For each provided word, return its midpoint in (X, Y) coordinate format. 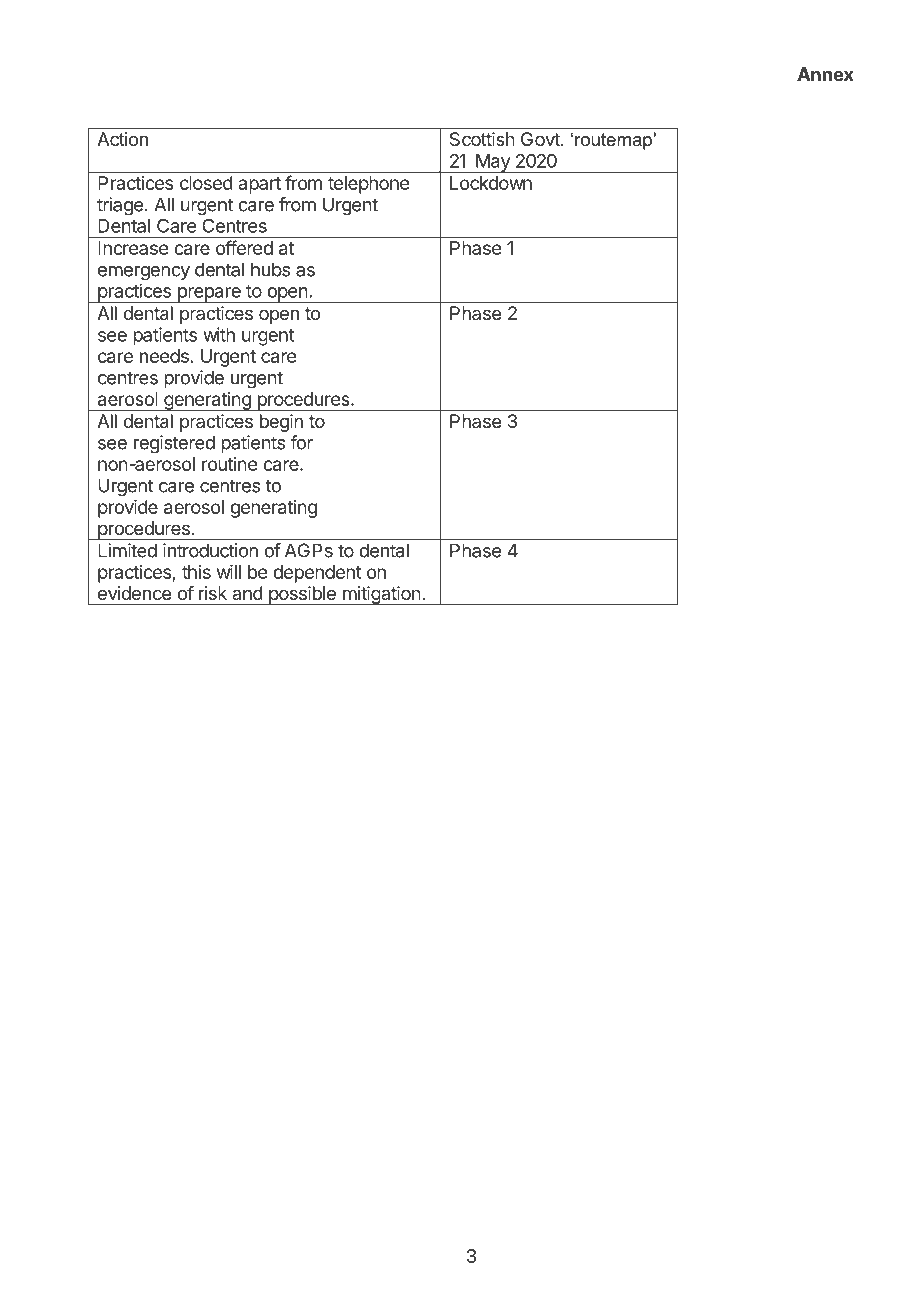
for (301, 442)
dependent (317, 574)
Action (122, 139)
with (219, 334)
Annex (825, 74)
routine (229, 464)
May (493, 163)
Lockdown (491, 183)
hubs (270, 269)
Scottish (482, 139)
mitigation (381, 595)
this (196, 572)
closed (206, 183)
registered (174, 444)
